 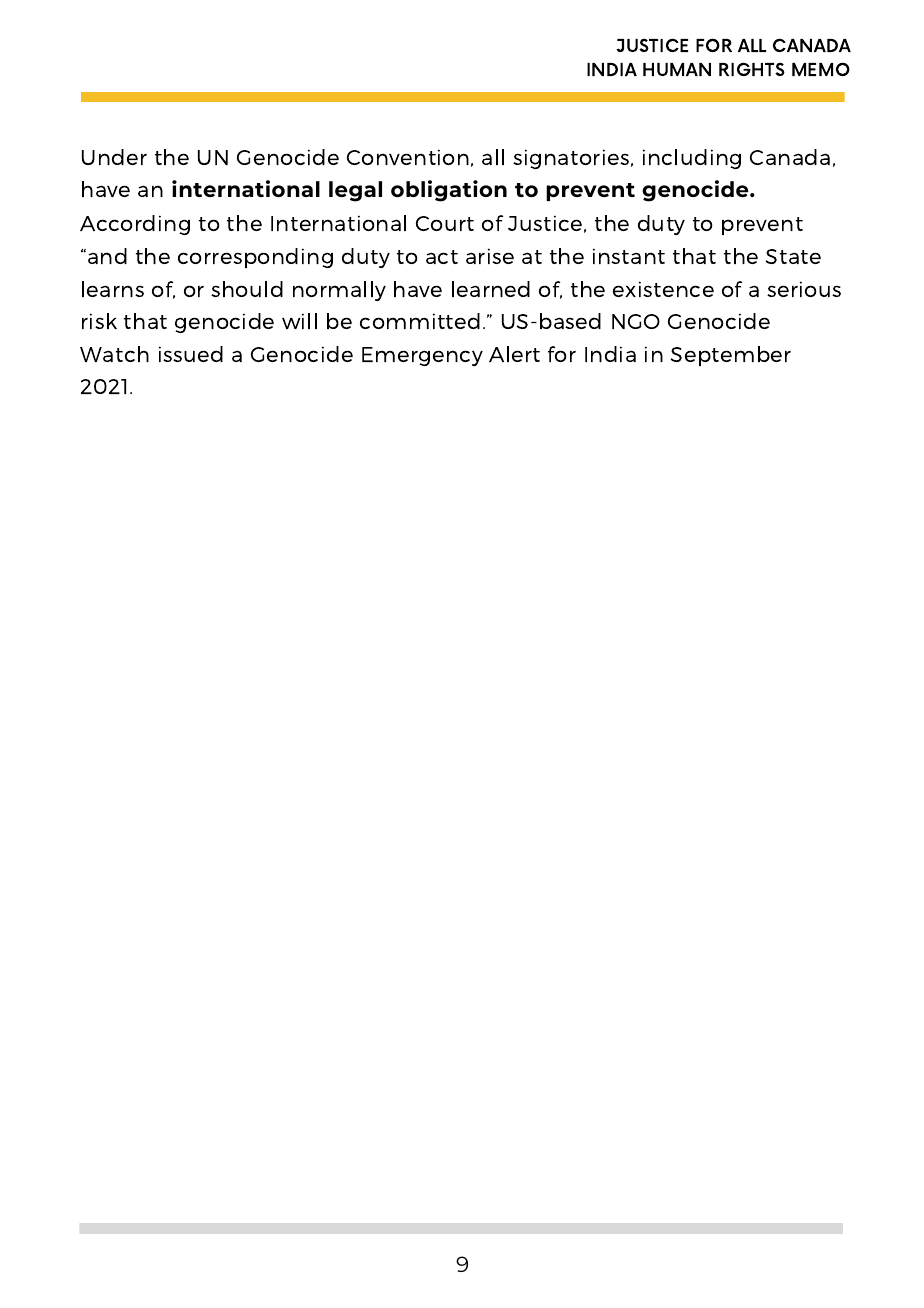 I want to click on act, so click(x=442, y=257).
